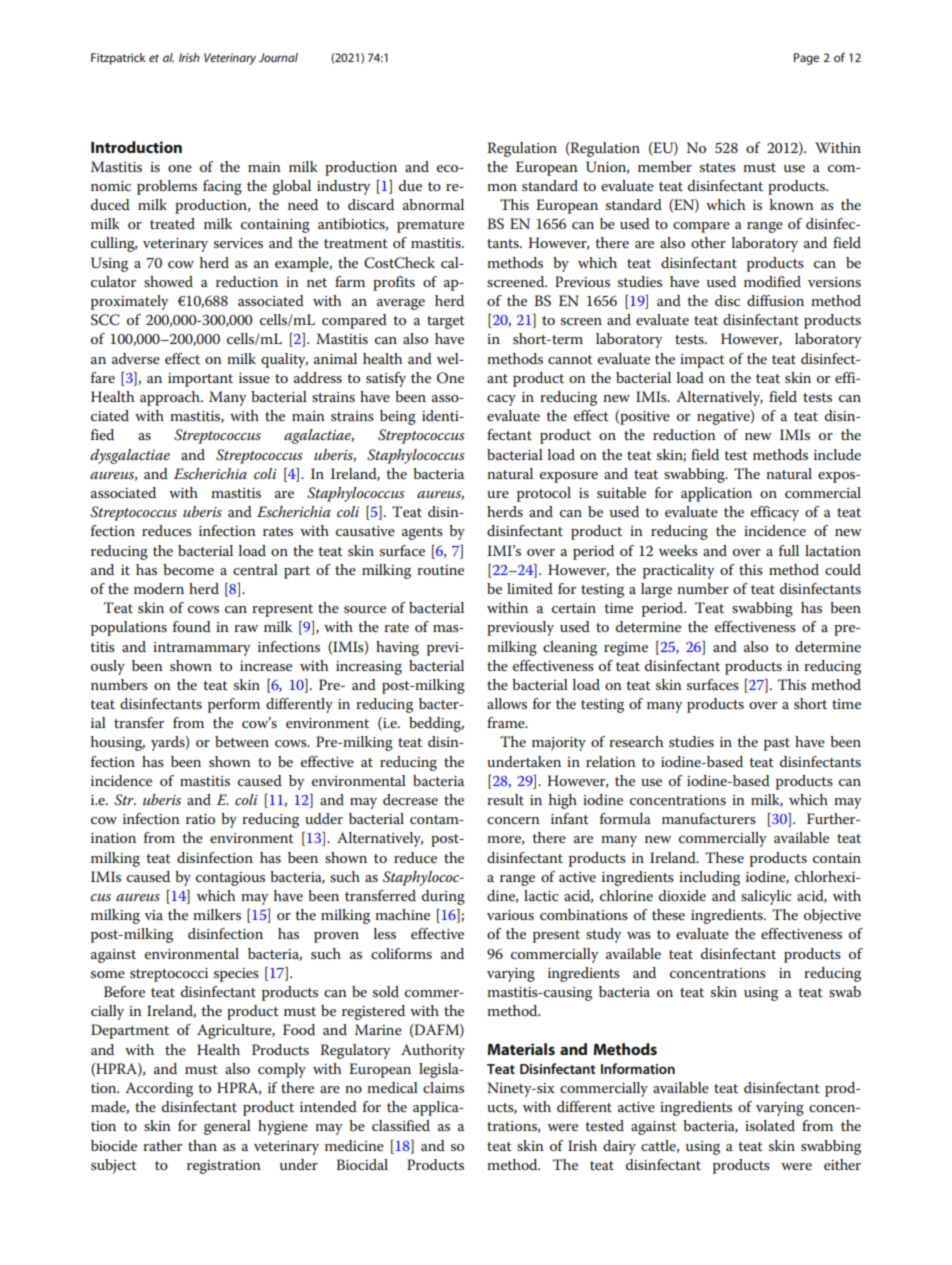 The height and width of the image is (1265, 952). What do you see at coordinates (443, 1087) in the image?
I see `claims` at bounding box center [443, 1087].
